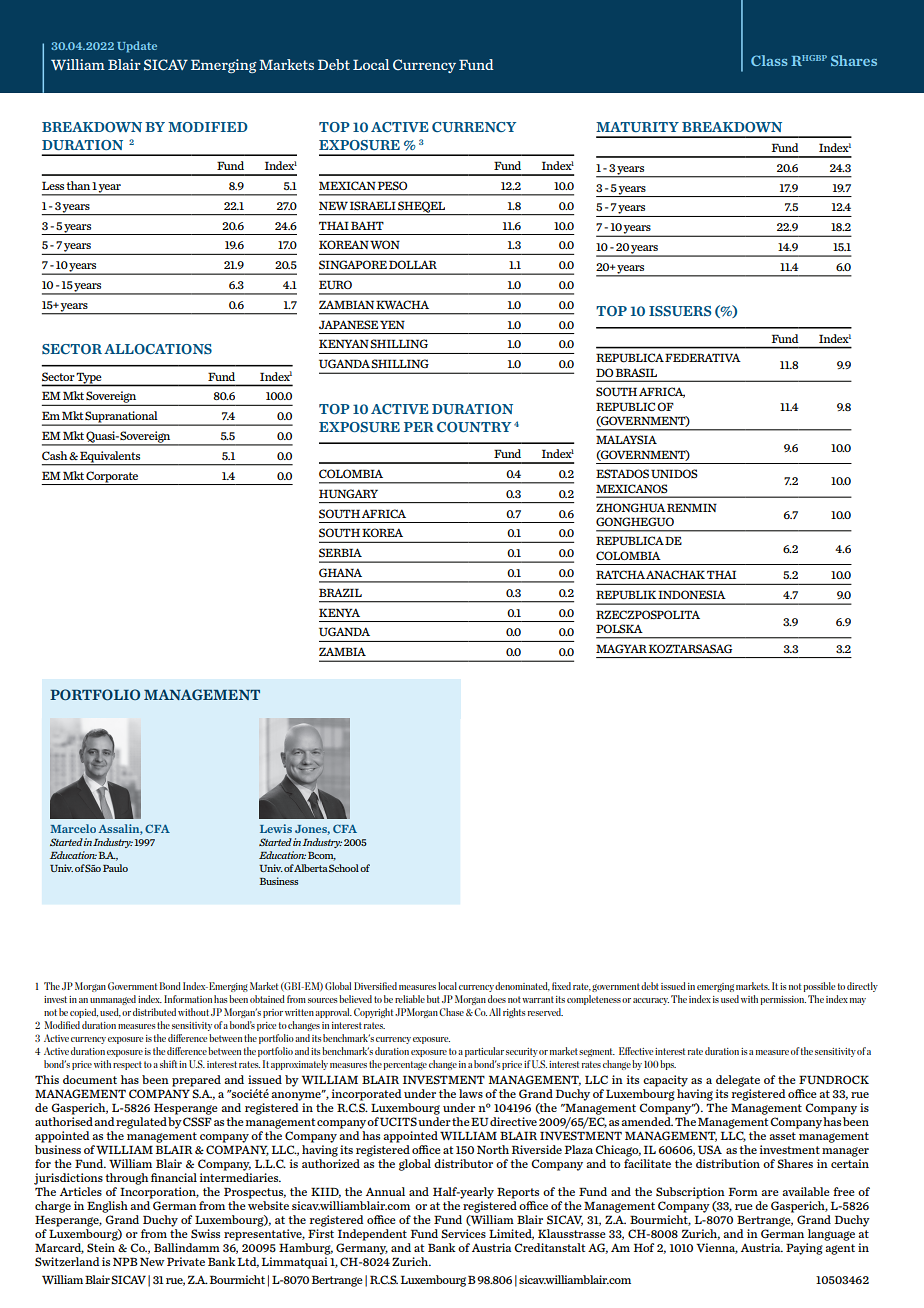 The image size is (924, 1308). Describe the element at coordinates (769, 60) in the screenshot. I see `Class` at that location.
